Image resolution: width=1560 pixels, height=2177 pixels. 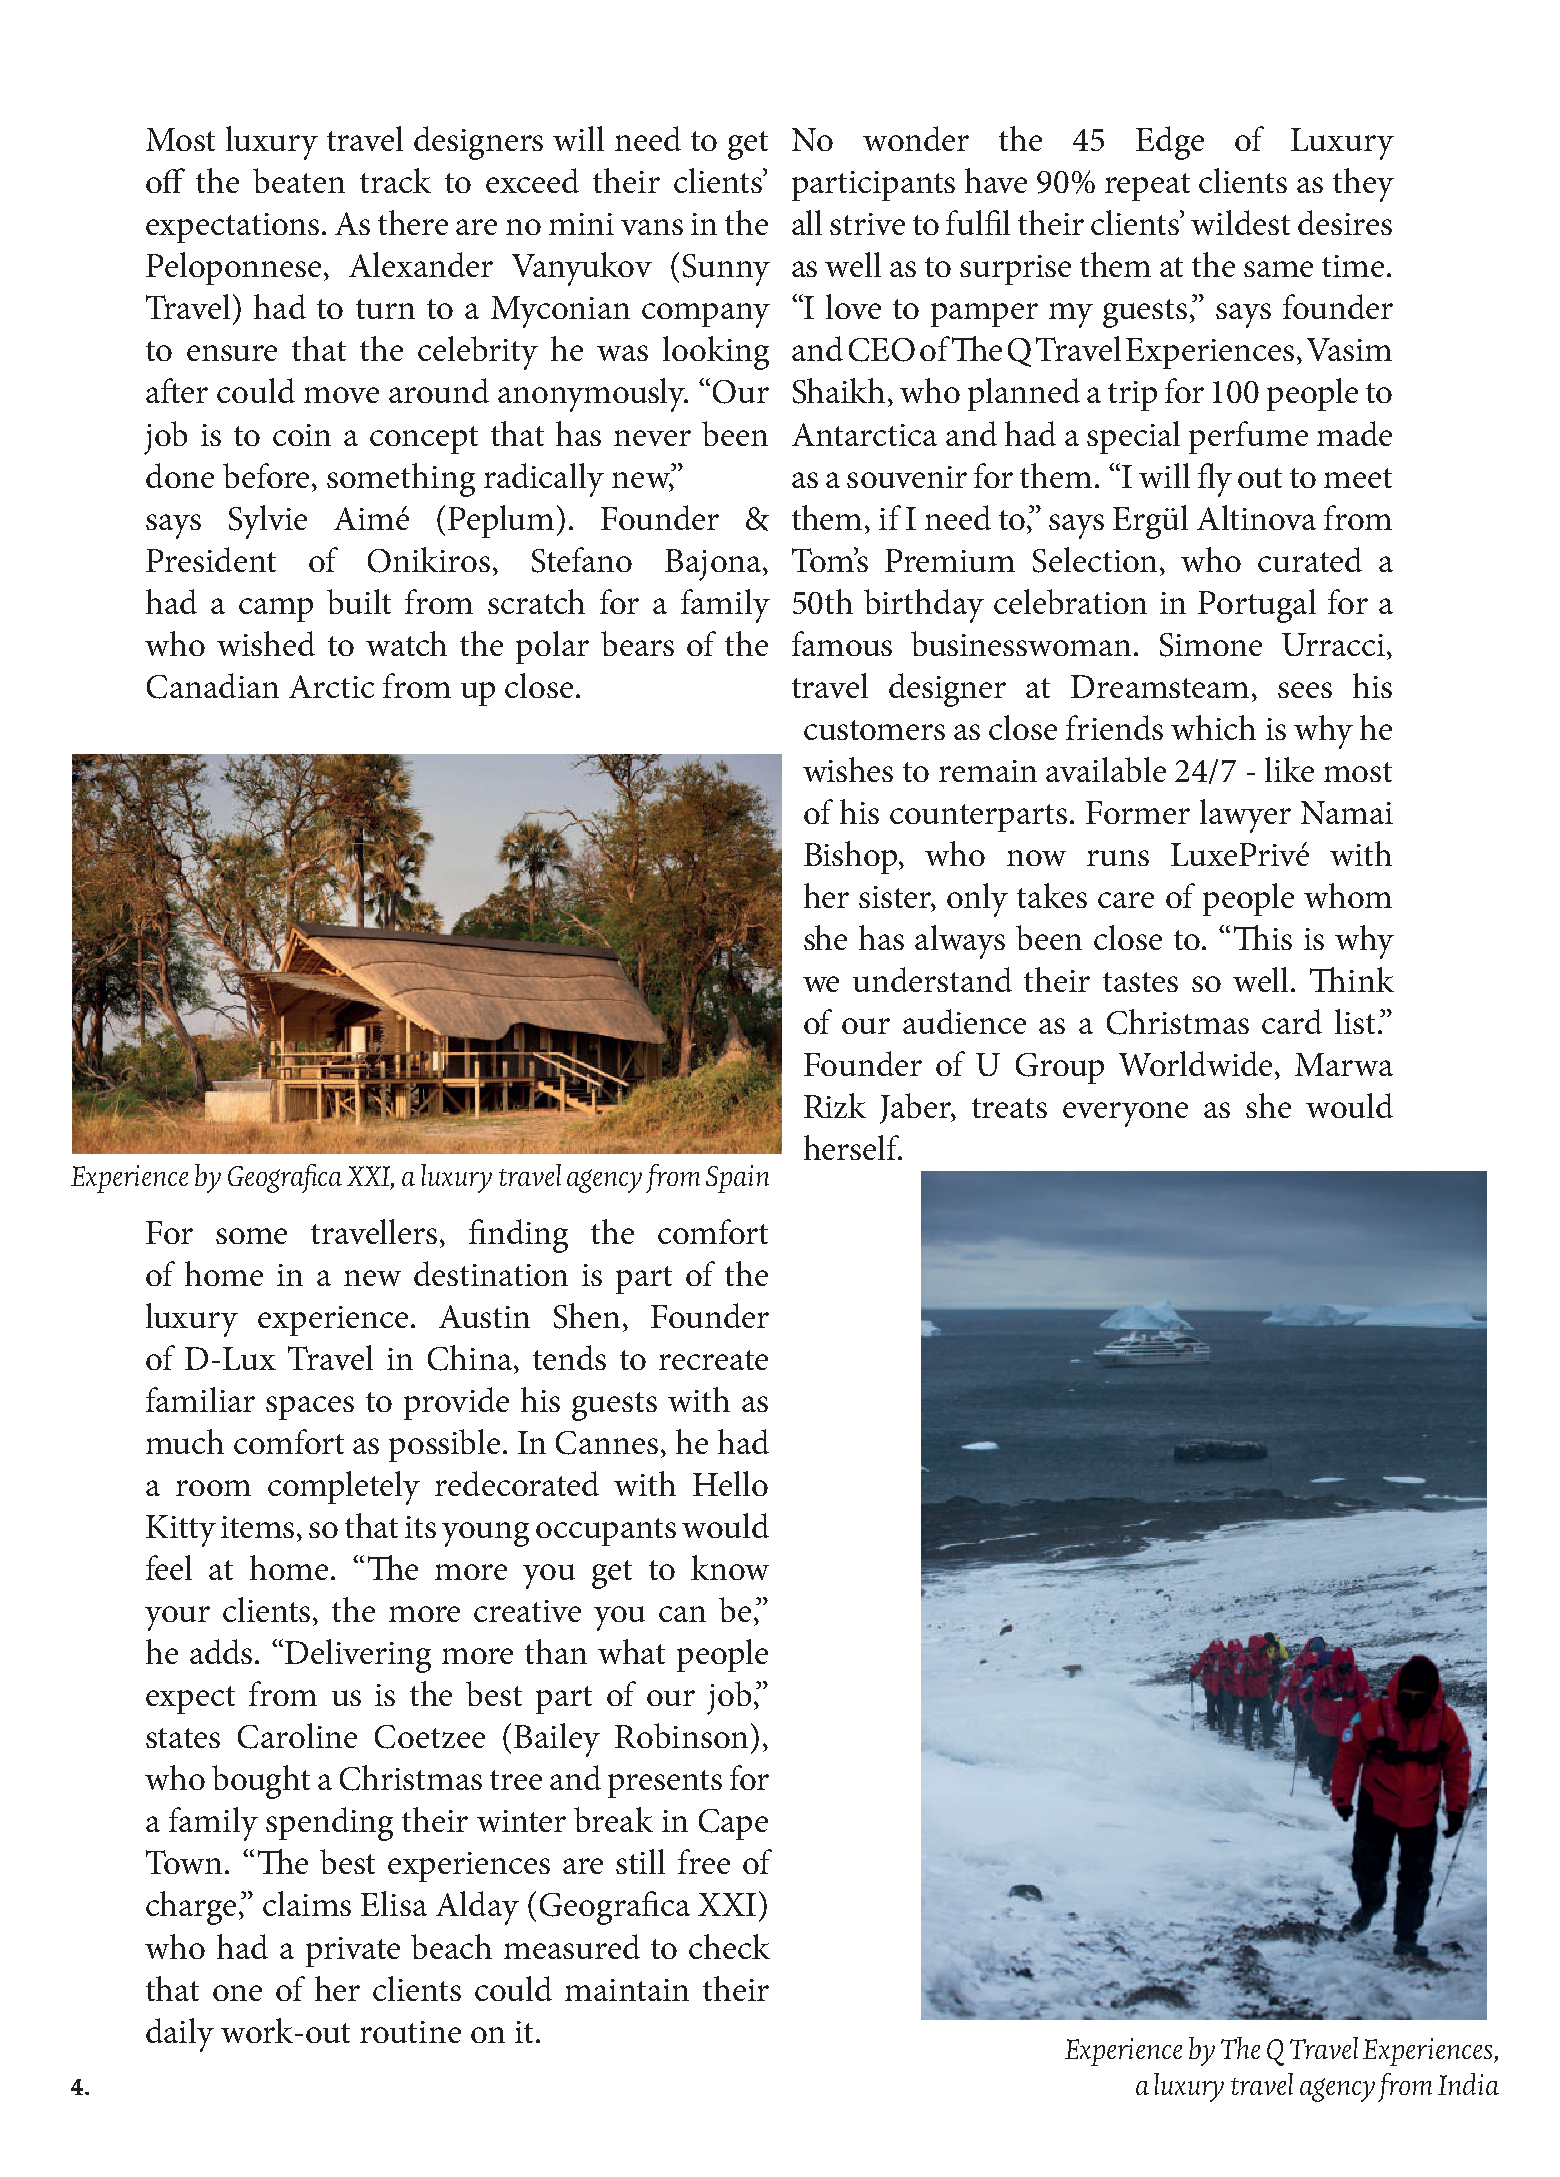 I want to click on know, so click(x=730, y=1567).
